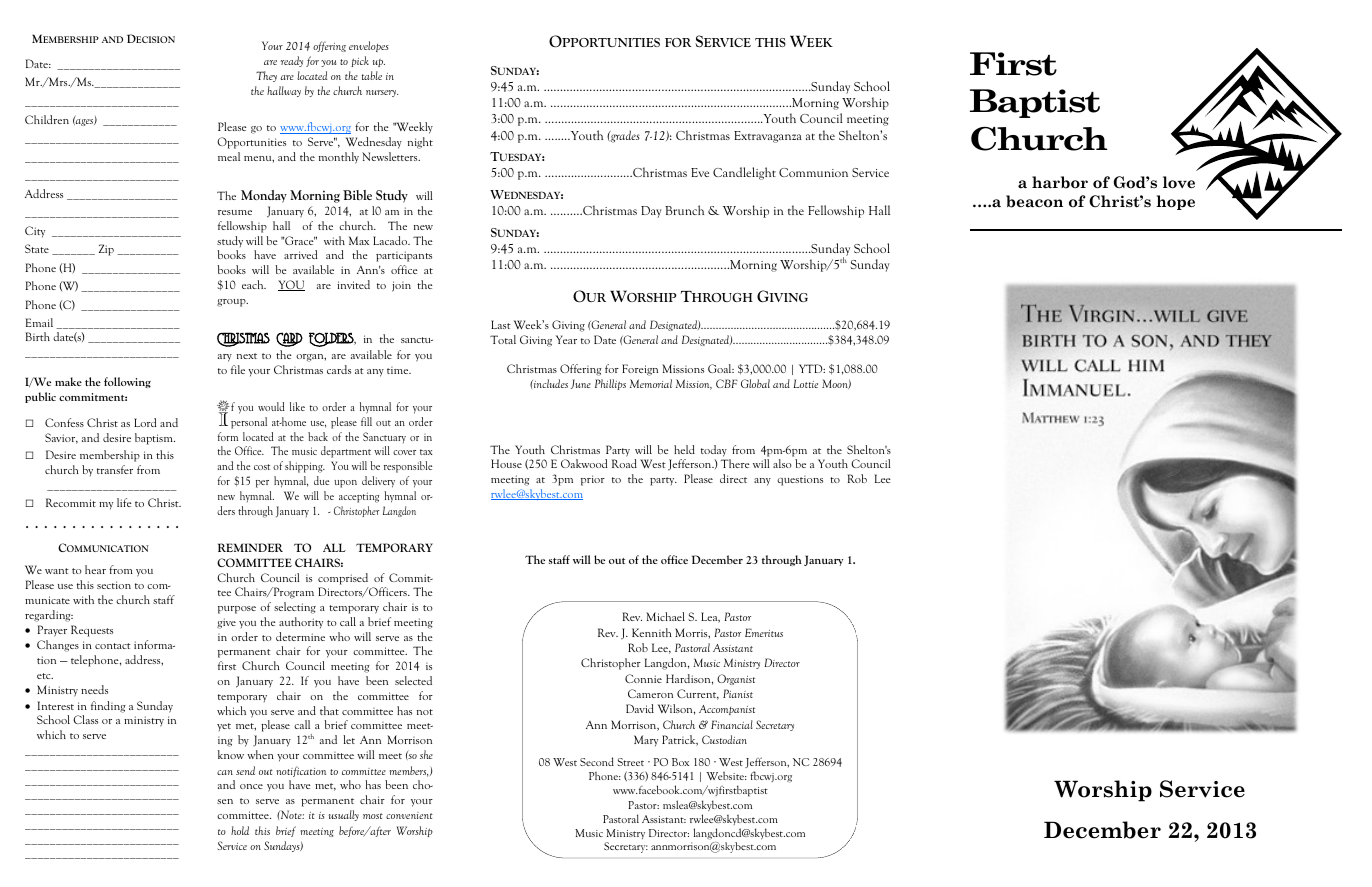  Describe the element at coordinates (232, 303) in the page. I see `group` at that location.
